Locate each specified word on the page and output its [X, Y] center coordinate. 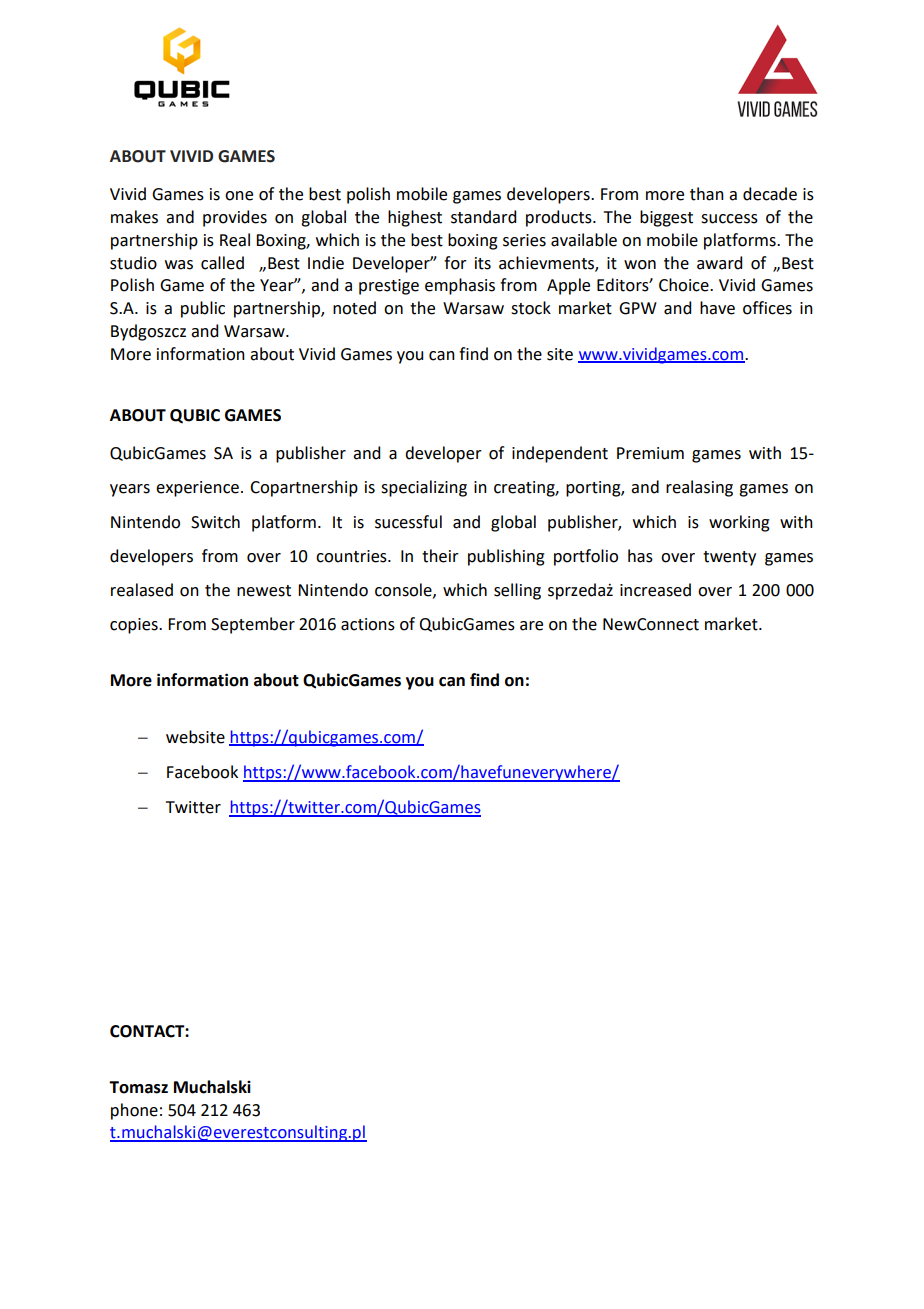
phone [134, 1111]
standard [483, 217]
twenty [729, 558]
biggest [666, 218]
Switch [215, 522]
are [531, 626]
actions [368, 624]
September [253, 625]
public [203, 309]
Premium [650, 453]
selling [517, 591]
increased [655, 590]
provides [235, 218]
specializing [424, 488]
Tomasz [138, 1087]
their [440, 556]
